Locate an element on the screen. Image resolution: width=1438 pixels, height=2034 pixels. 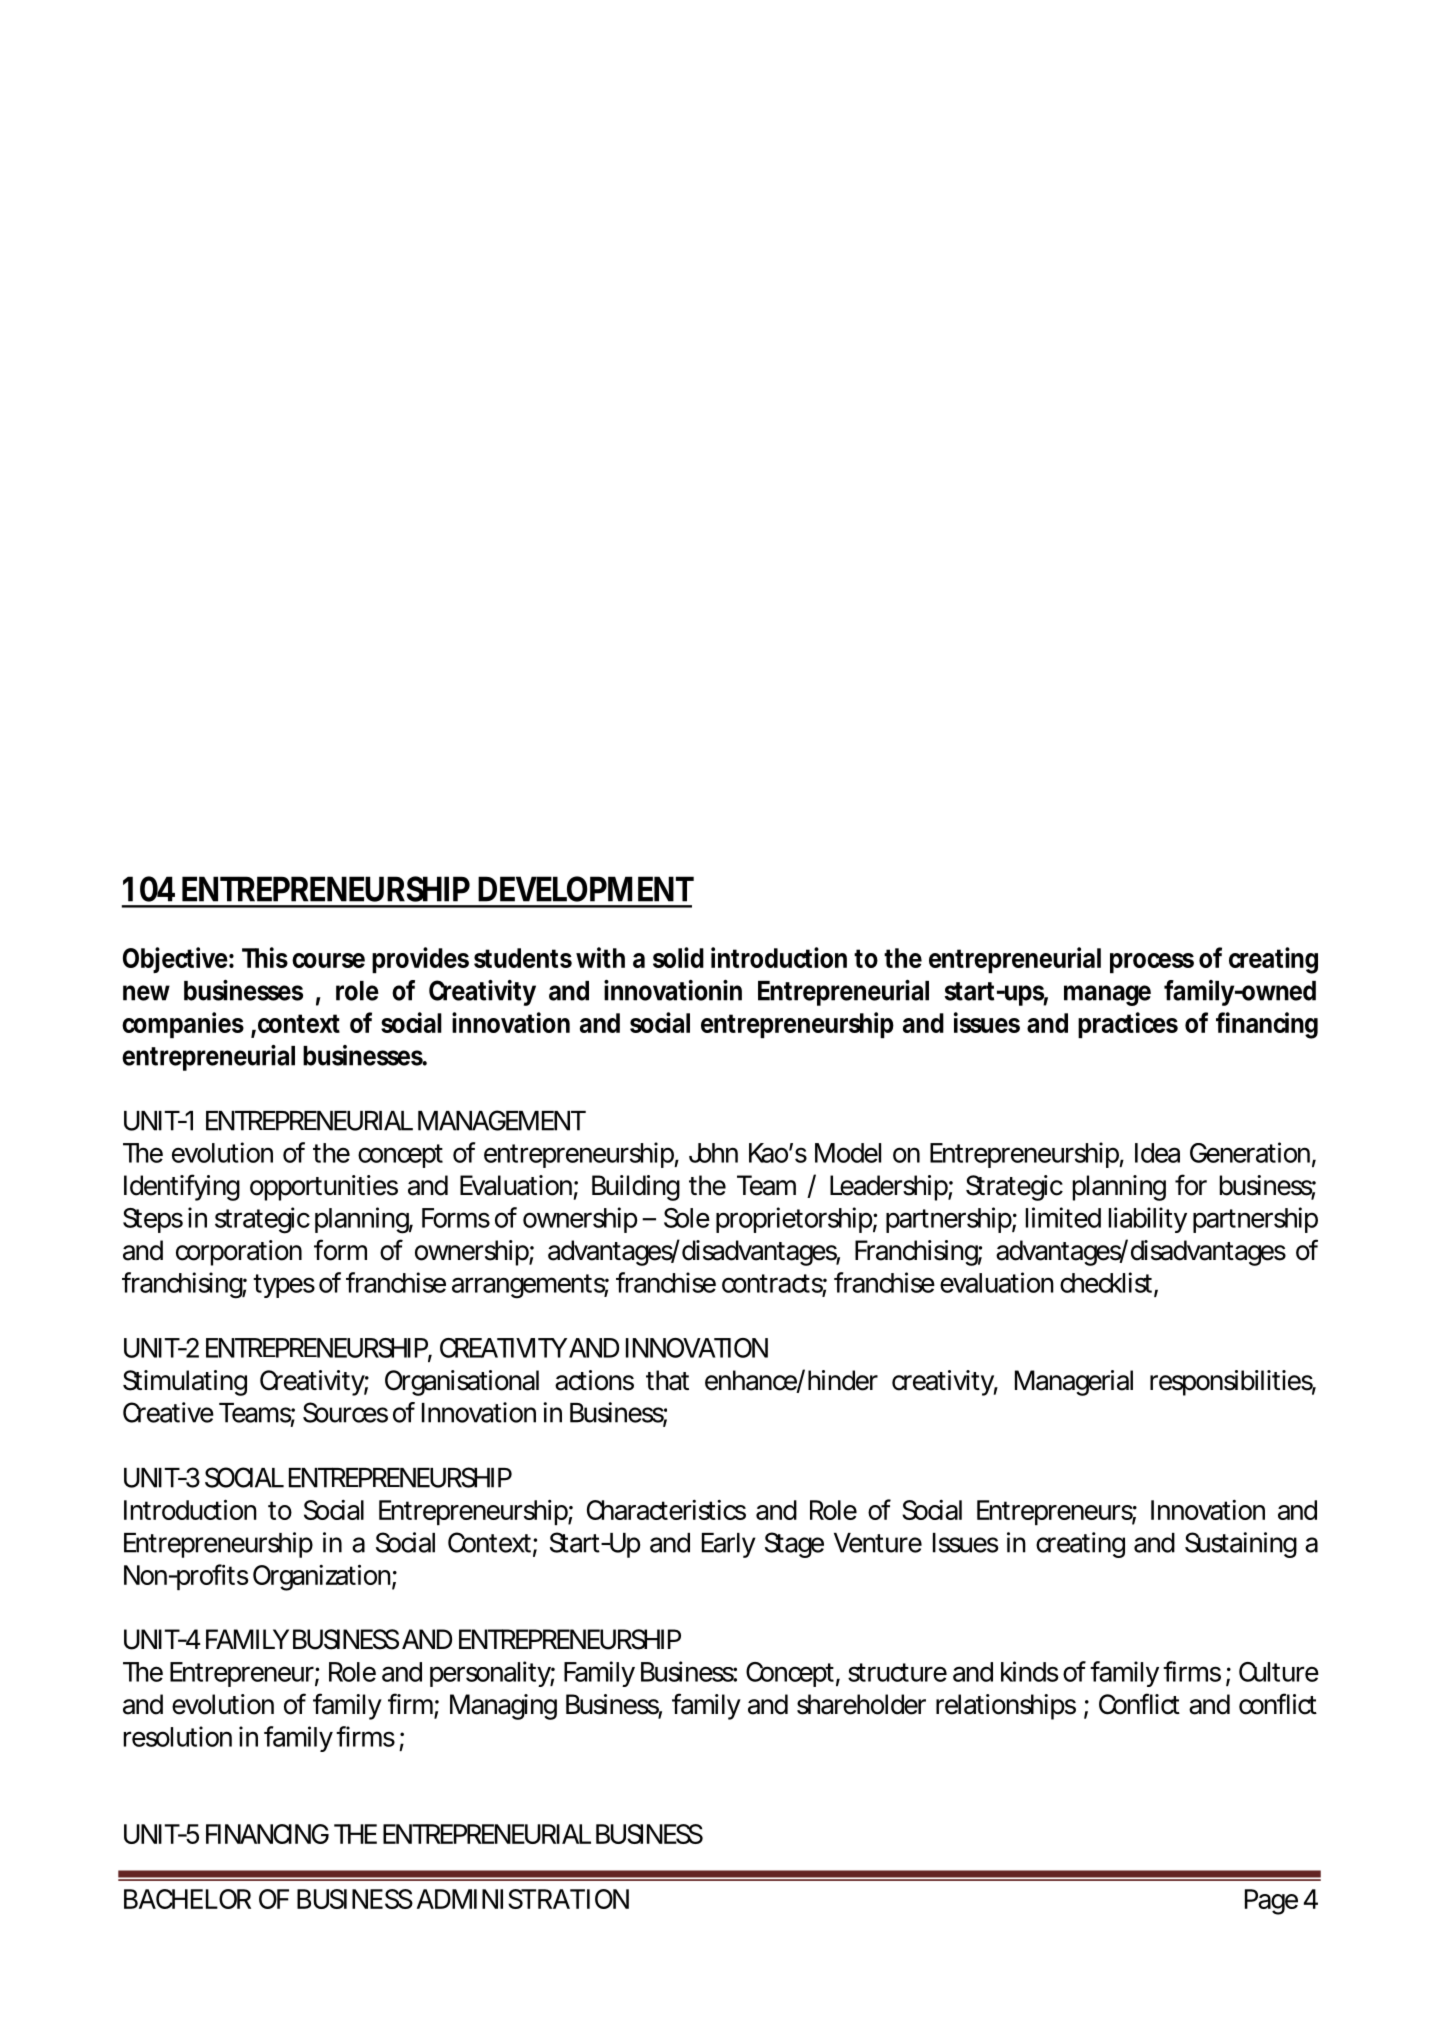
Sources is located at coordinates (345, 1412).
